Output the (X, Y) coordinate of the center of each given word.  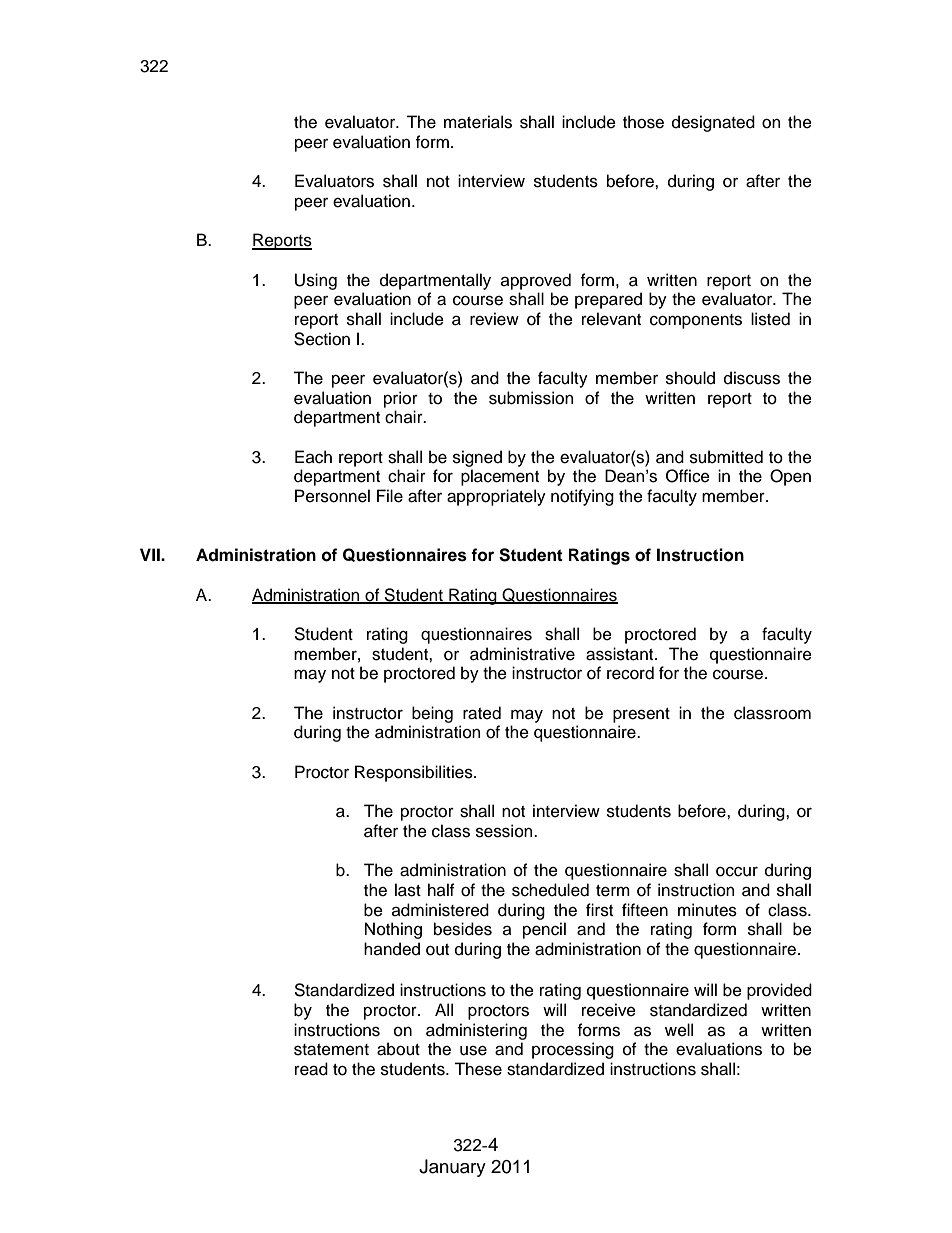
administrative (522, 654)
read (311, 1069)
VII (151, 554)
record (630, 673)
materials (478, 122)
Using (316, 281)
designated (713, 123)
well (679, 1030)
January (452, 1168)
